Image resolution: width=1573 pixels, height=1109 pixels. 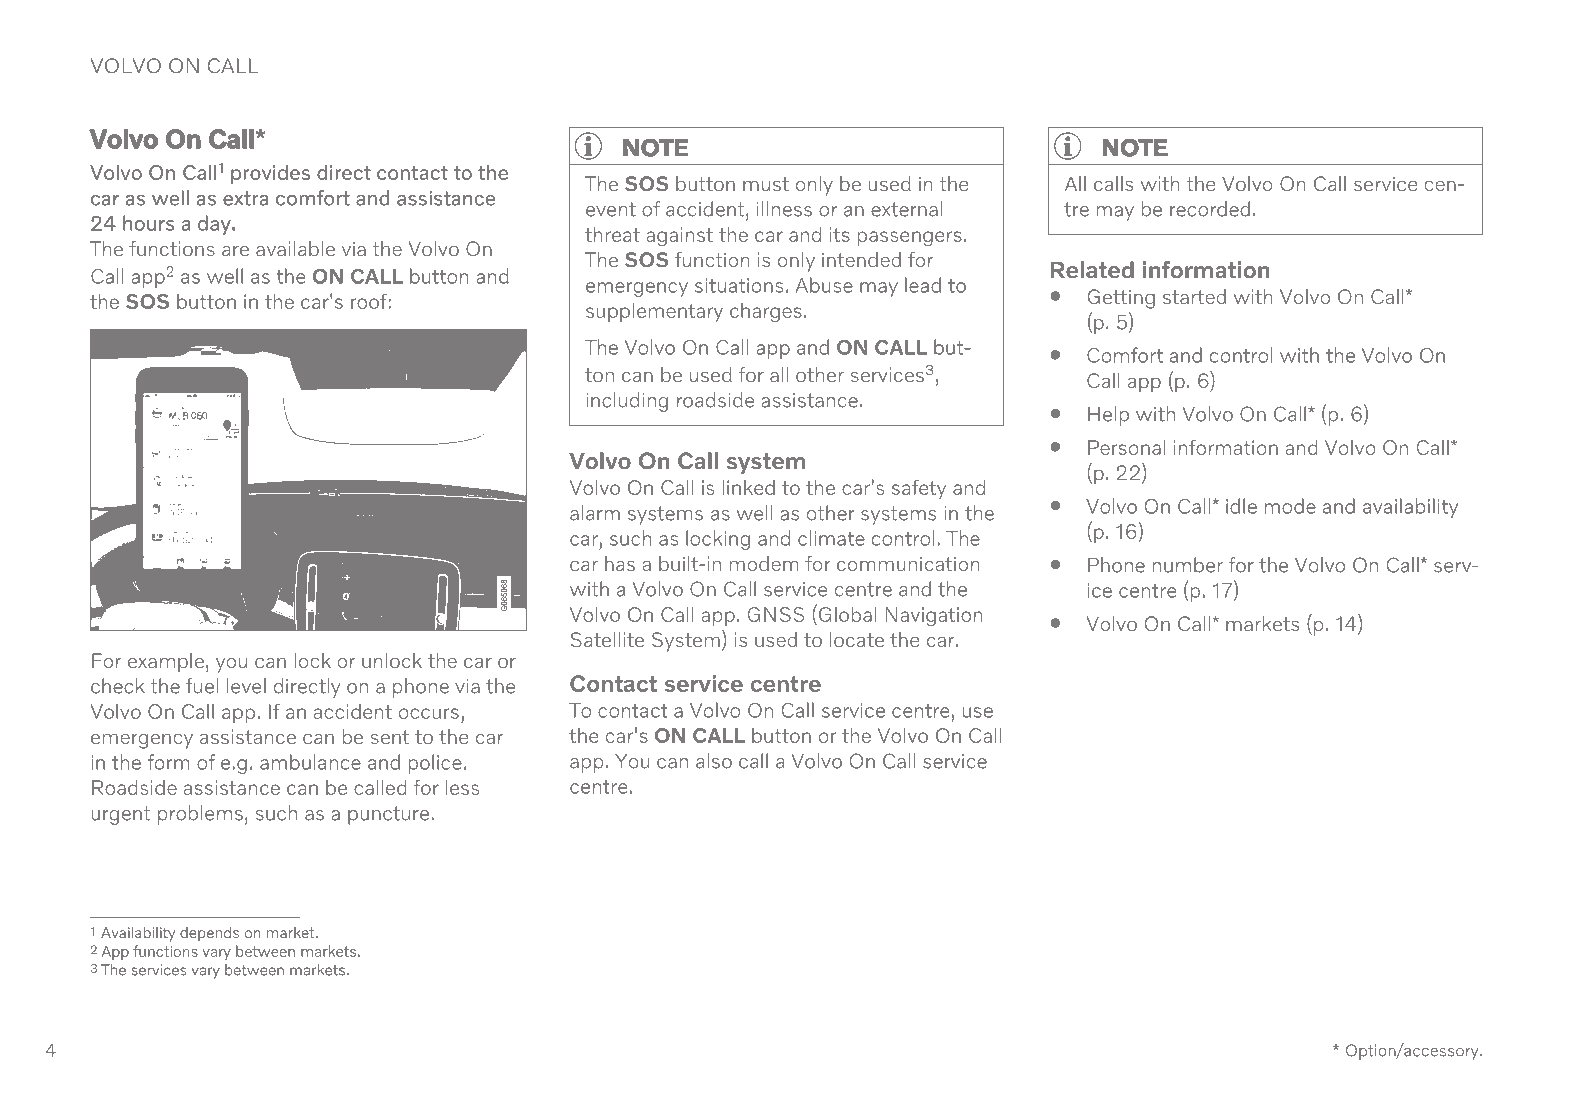 What do you see at coordinates (749, 487) in the document?
I see `linked` at bounding box center [749, 487].
